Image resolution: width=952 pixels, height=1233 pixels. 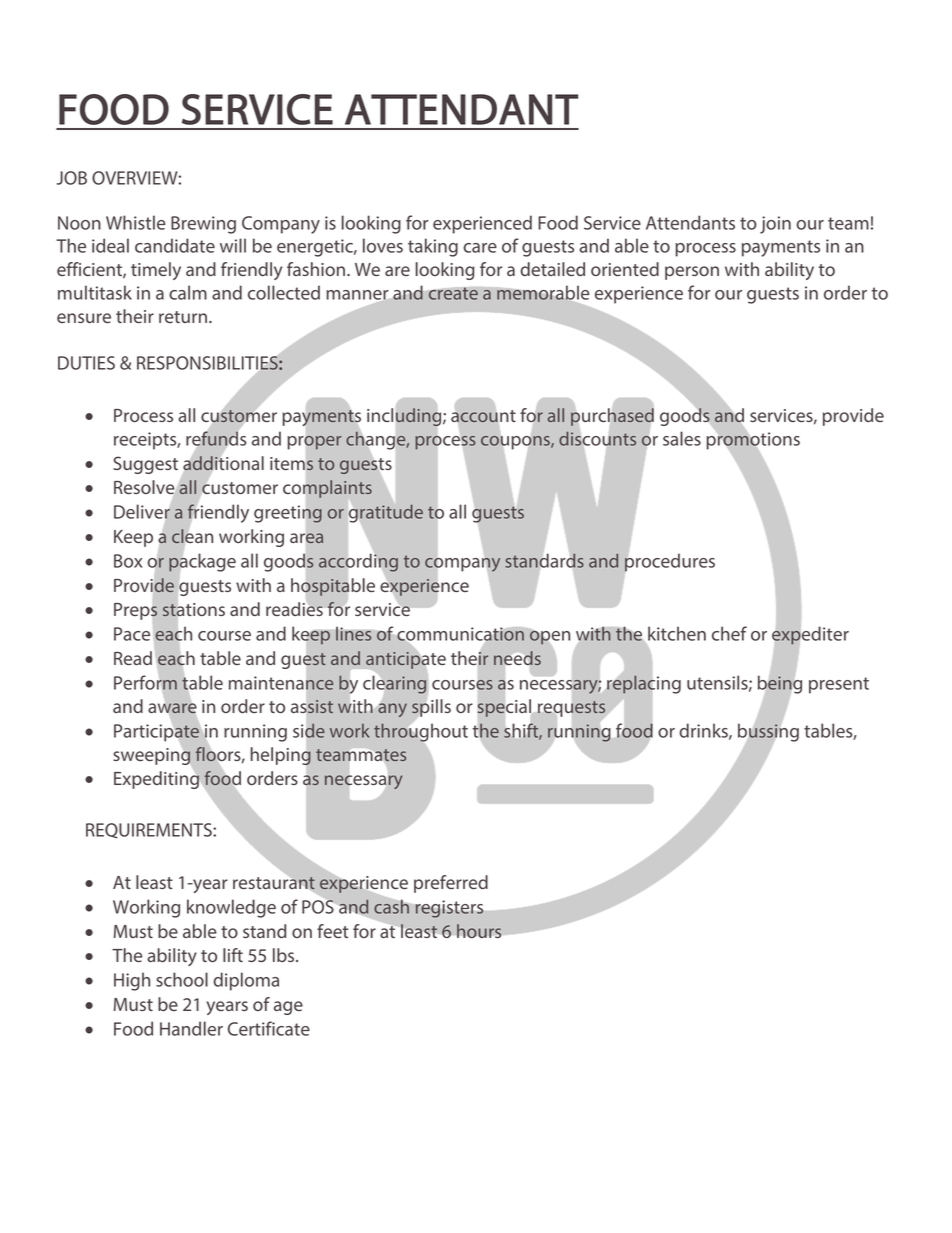 I want to click on Brewing, so click(x=203, y=225).
